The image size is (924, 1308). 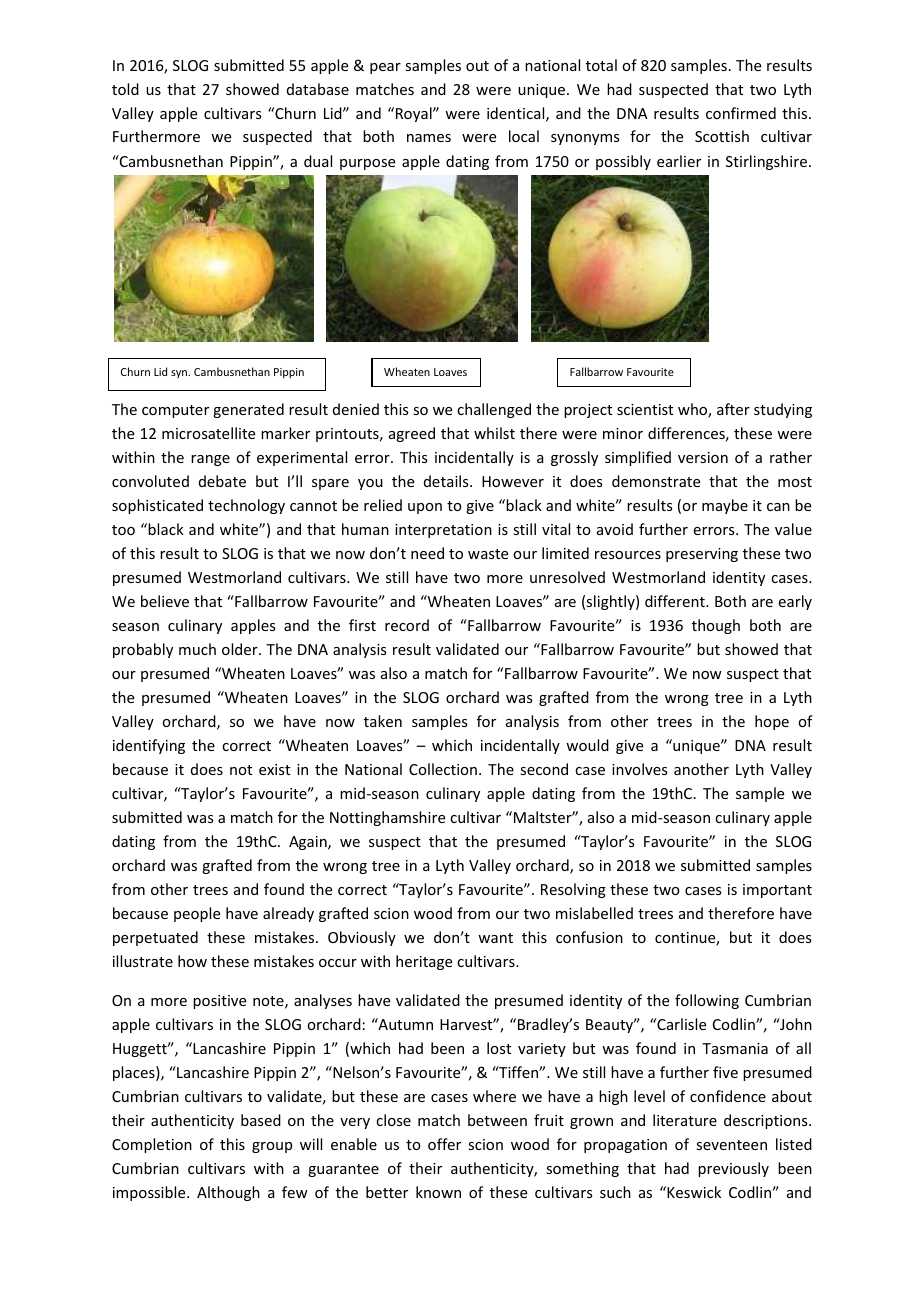 I want to click on people, so click(x=197, y=914).
